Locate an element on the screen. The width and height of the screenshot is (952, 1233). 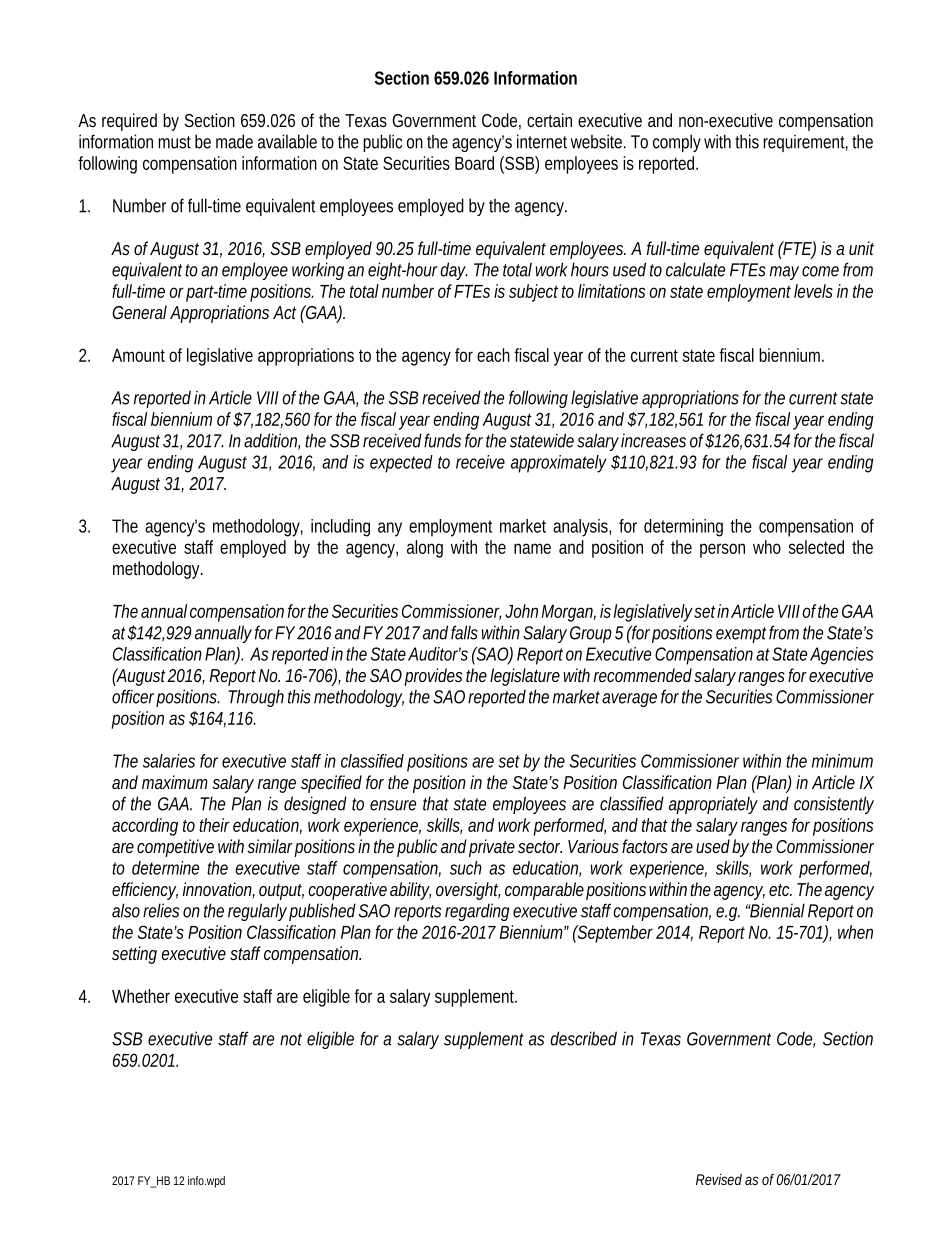
officer is located at coordinates (133, 696).
